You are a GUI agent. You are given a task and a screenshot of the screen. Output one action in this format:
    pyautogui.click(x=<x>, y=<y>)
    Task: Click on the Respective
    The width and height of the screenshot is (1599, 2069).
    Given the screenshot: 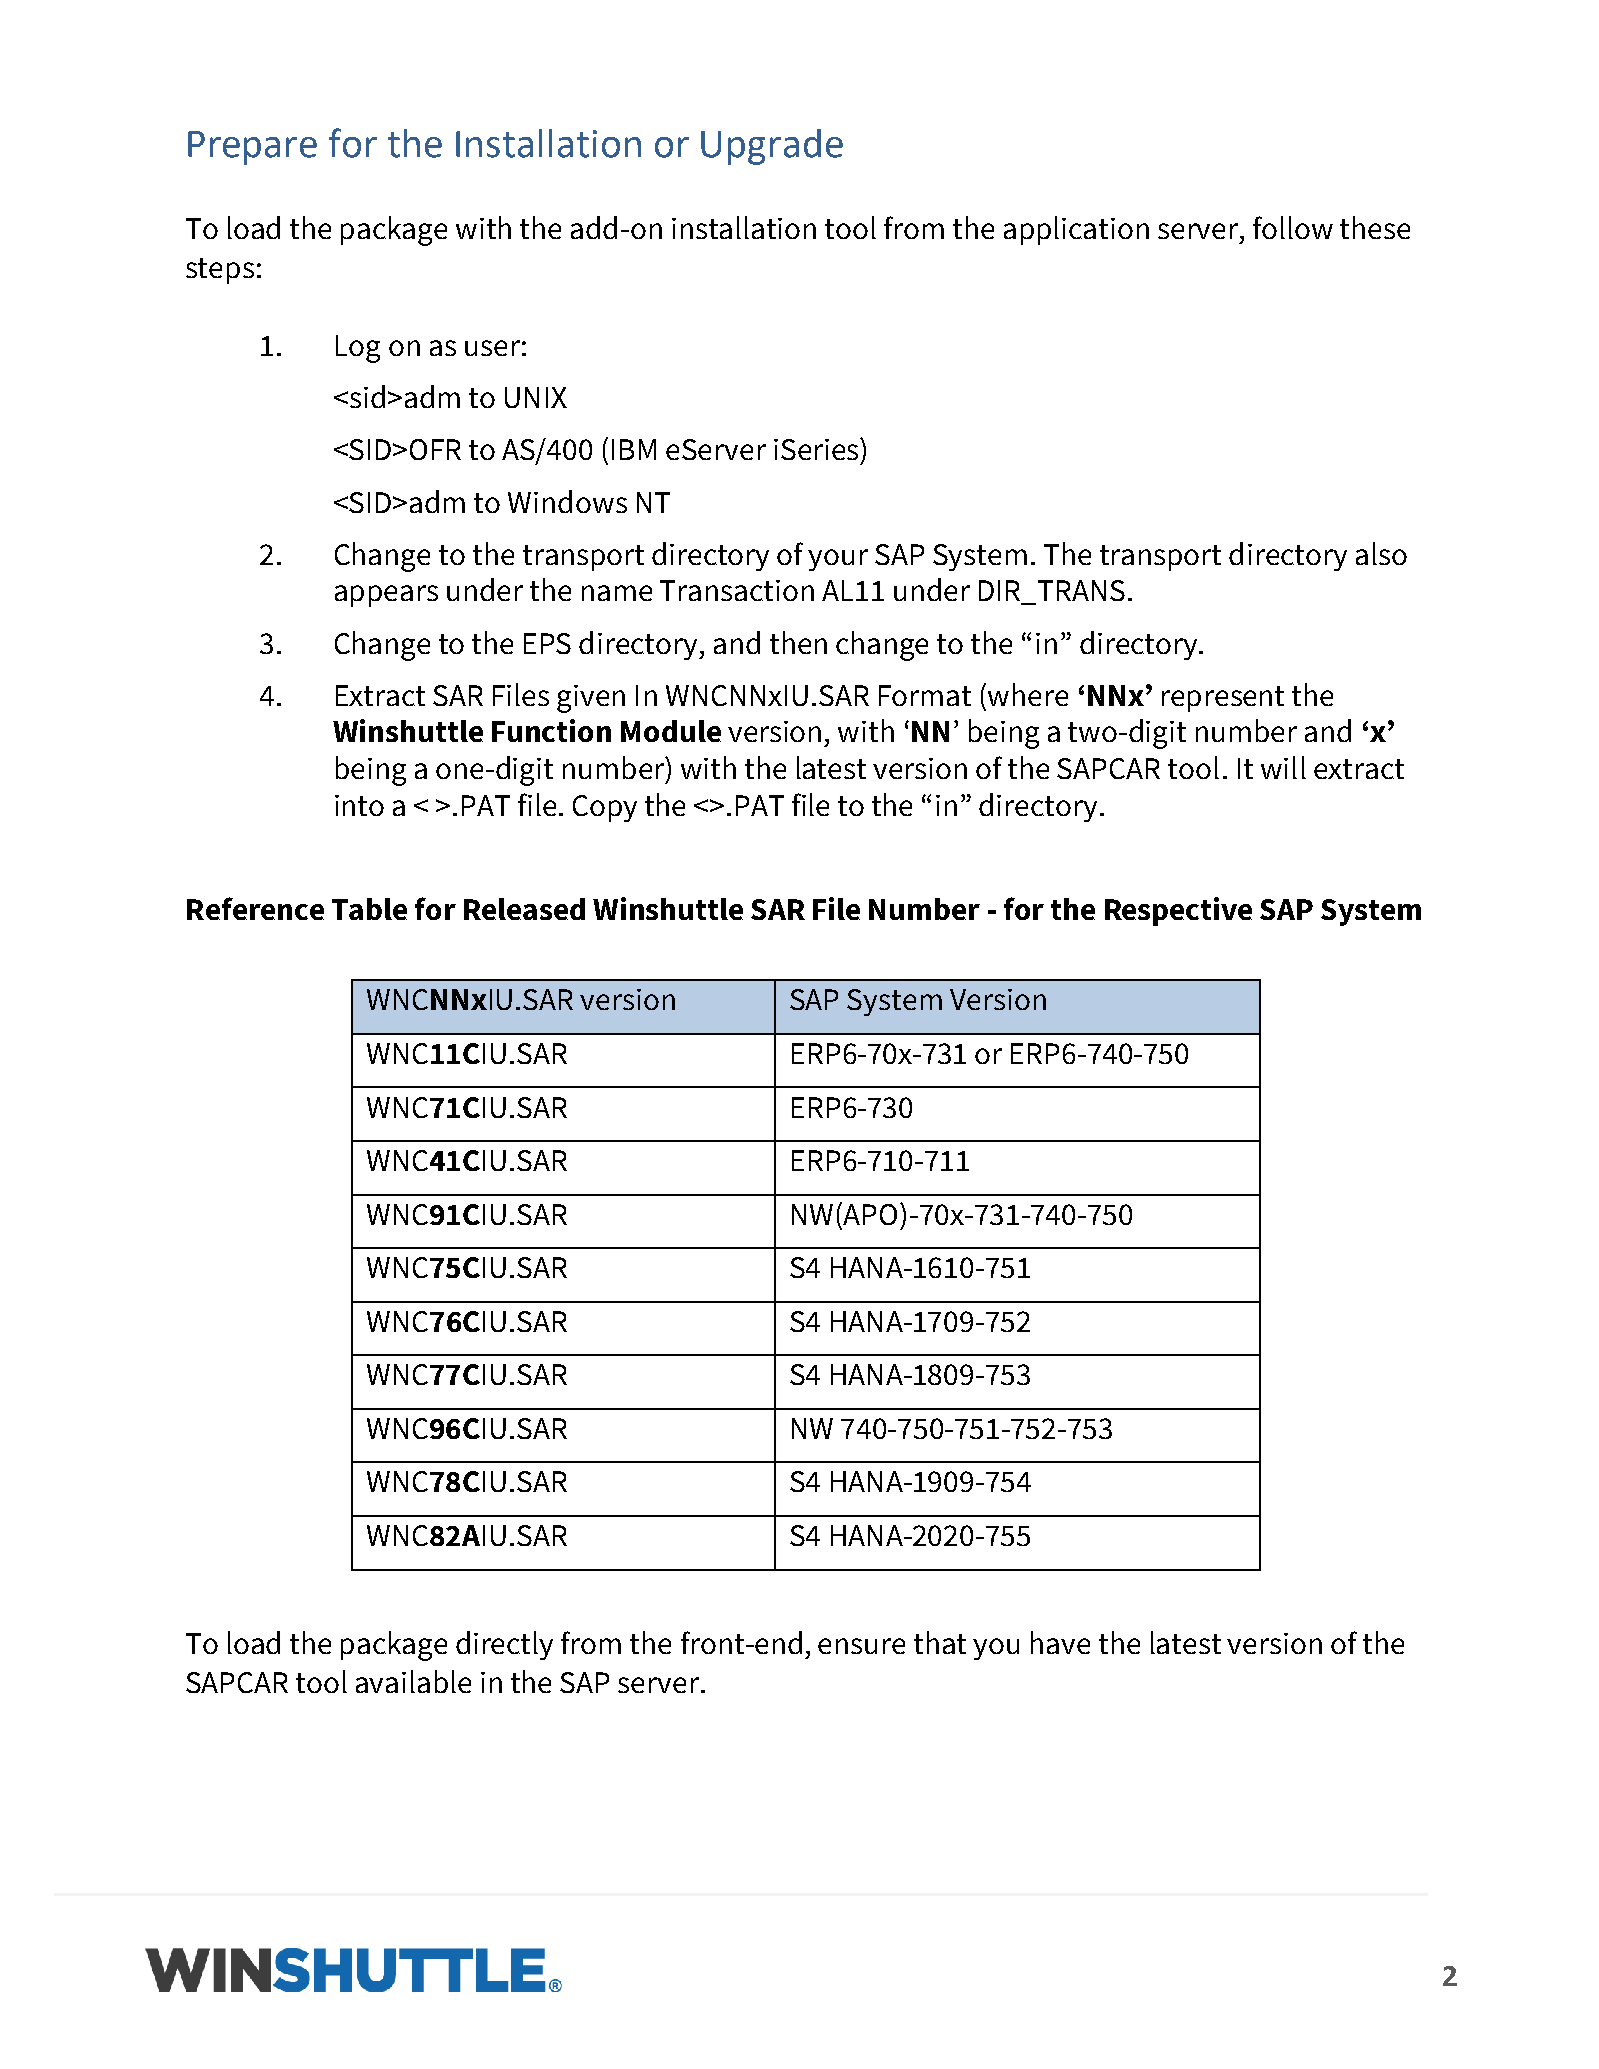 What is the action you would take?
    pyautogui.click(x=1178, y=911)
